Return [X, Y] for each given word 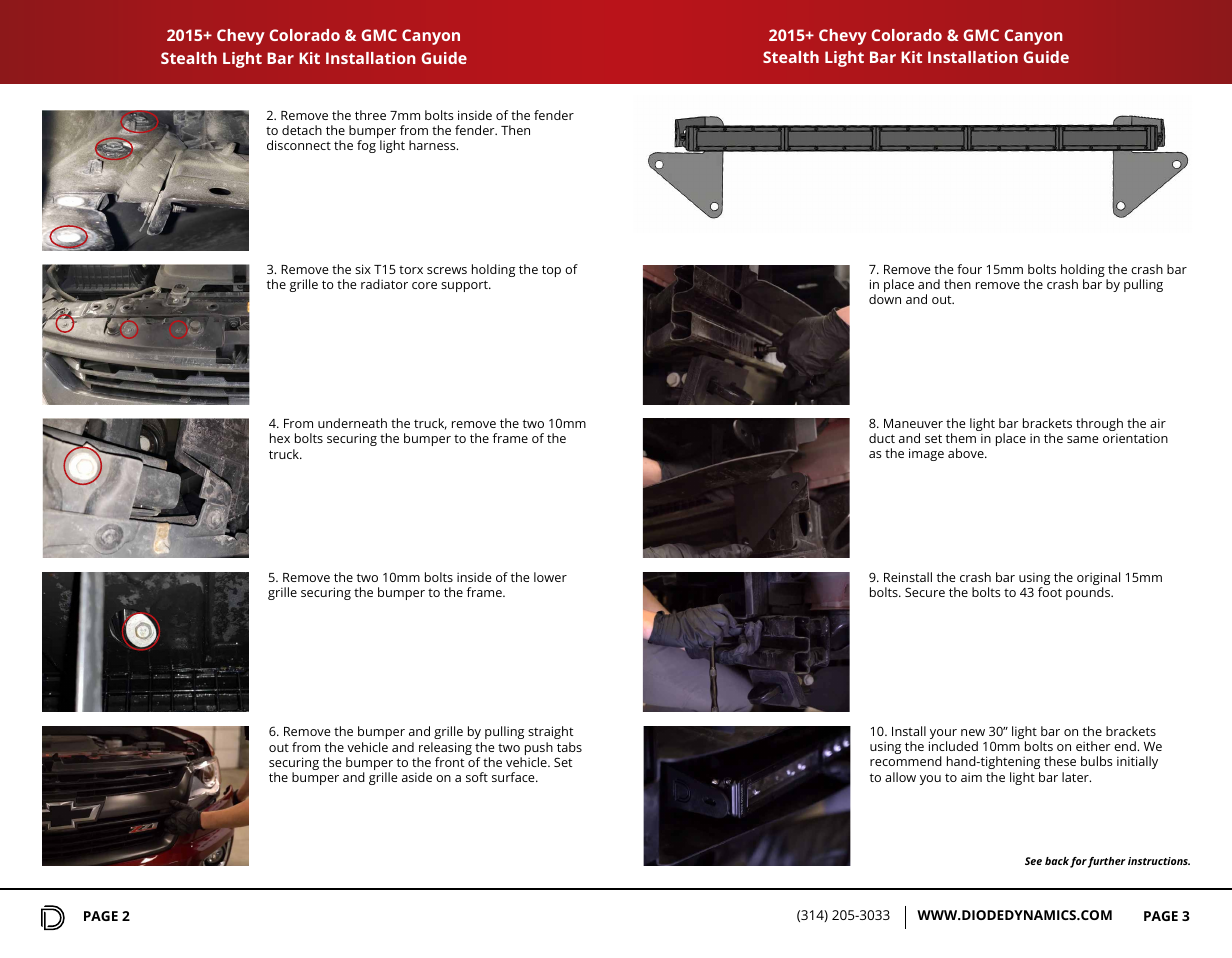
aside [417, 777]
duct [882, 438]
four [969, 269]
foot [1050, 592]
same [1083, 439]
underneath [352, 423]
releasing [444, 750]
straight [550, 732]
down [885, 299]
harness [433, 145]
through [1099, 424]
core [424, 285]
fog [366, 146]
